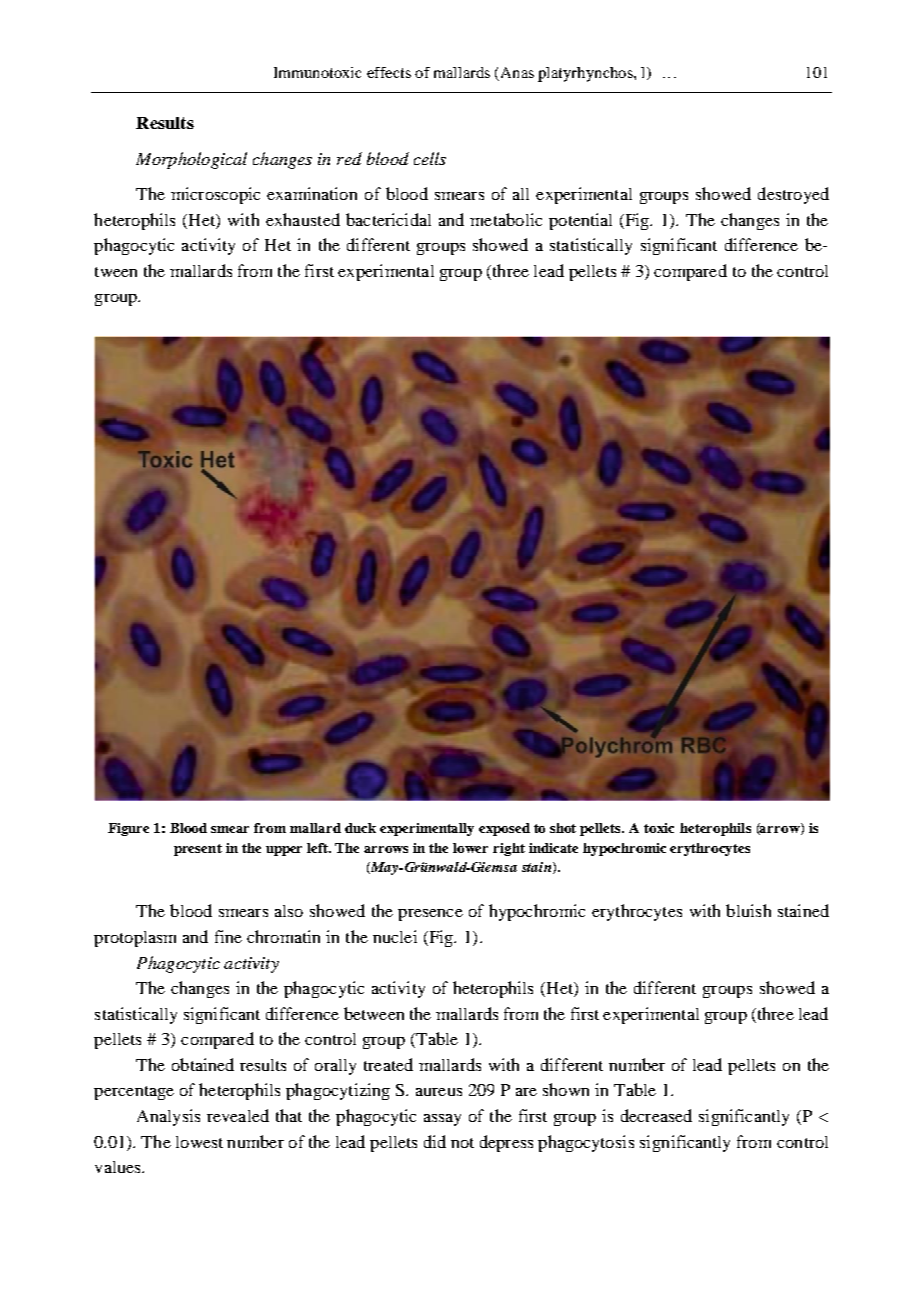 The height and width of the image is (1314, 924). Describe the element at coordinates (580, 221) in the image. I see `potential` at that location.
